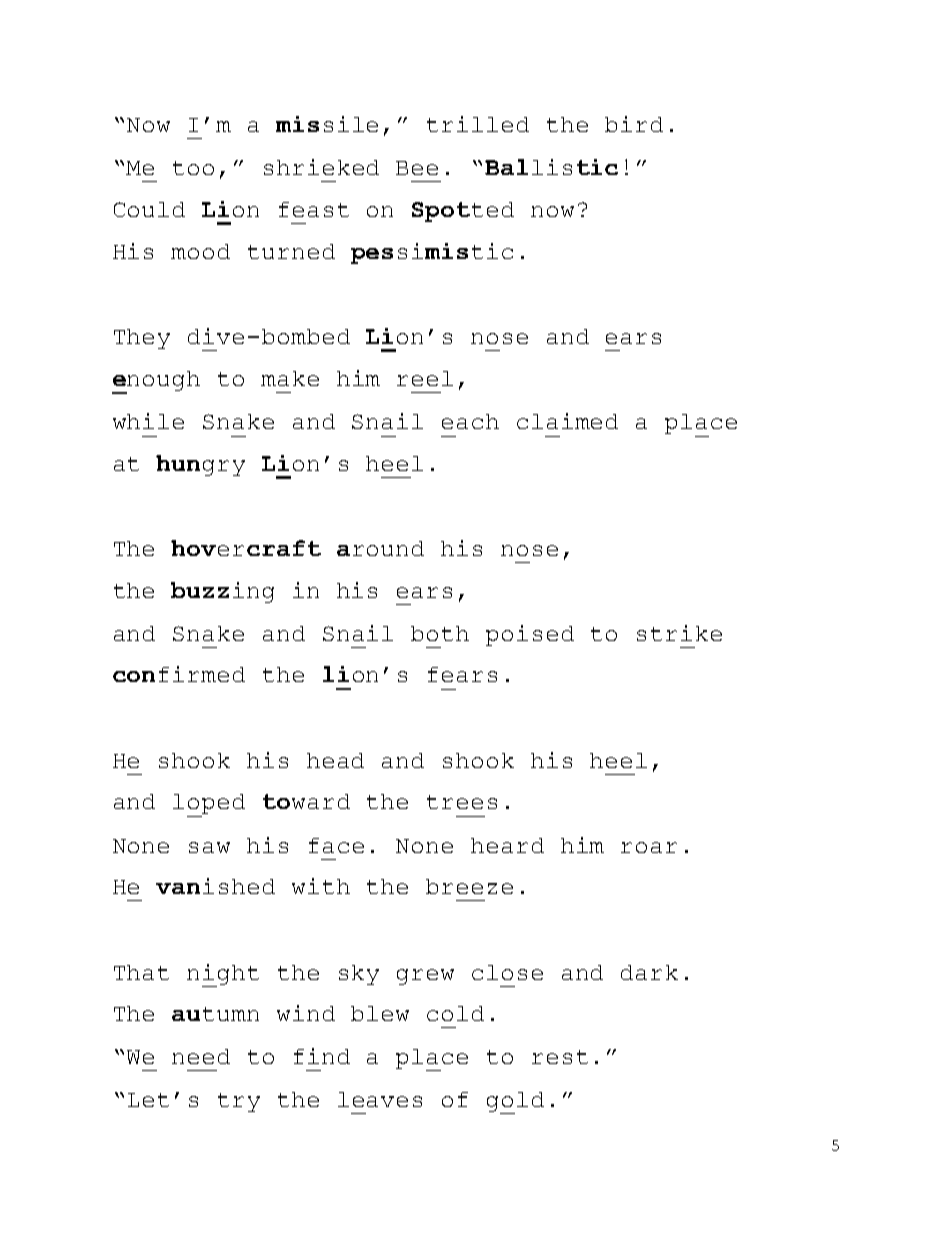  Describe the element at coordinates (193, 168) in the document. I see `too` at that location.
